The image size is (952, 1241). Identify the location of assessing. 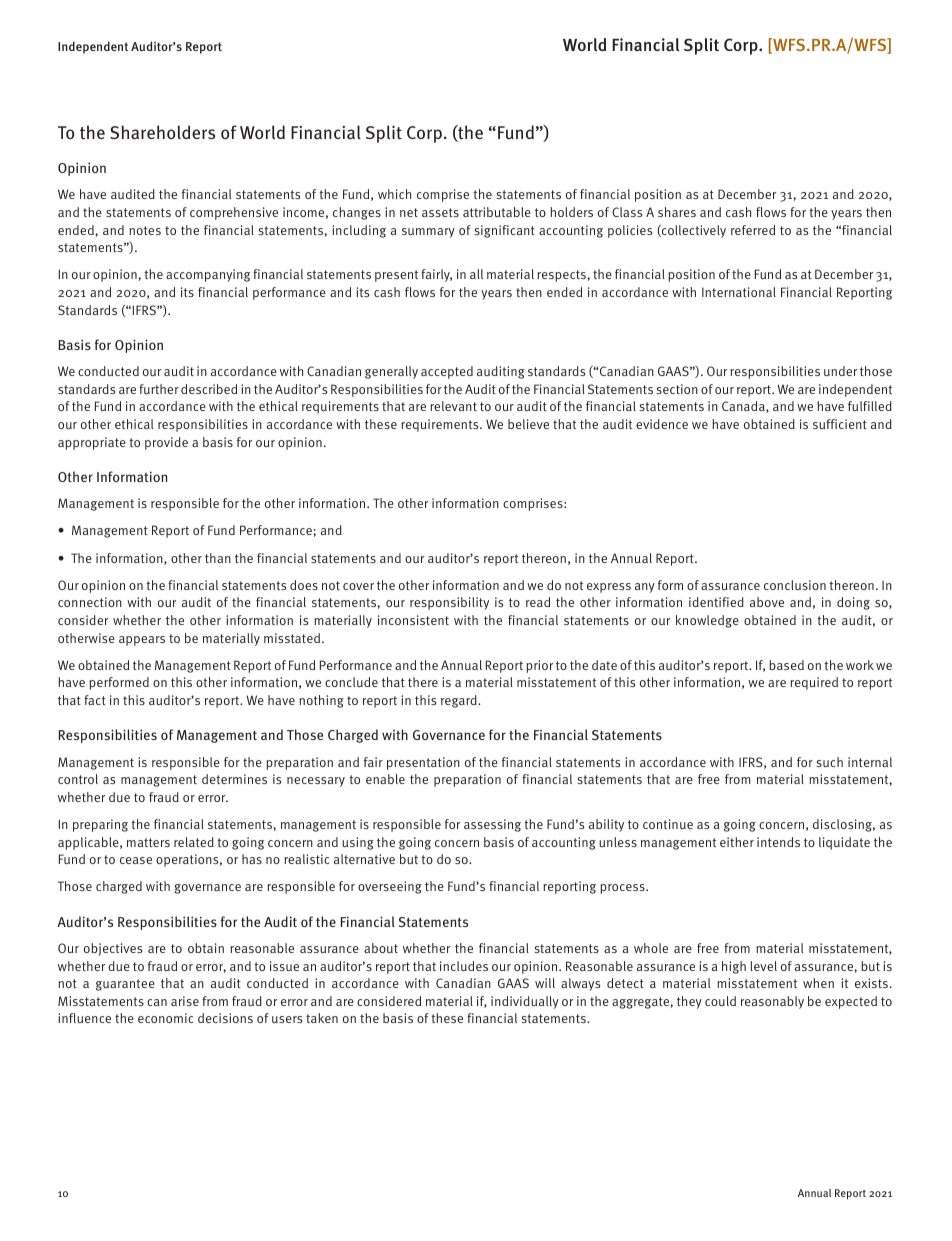
(492, 825).
